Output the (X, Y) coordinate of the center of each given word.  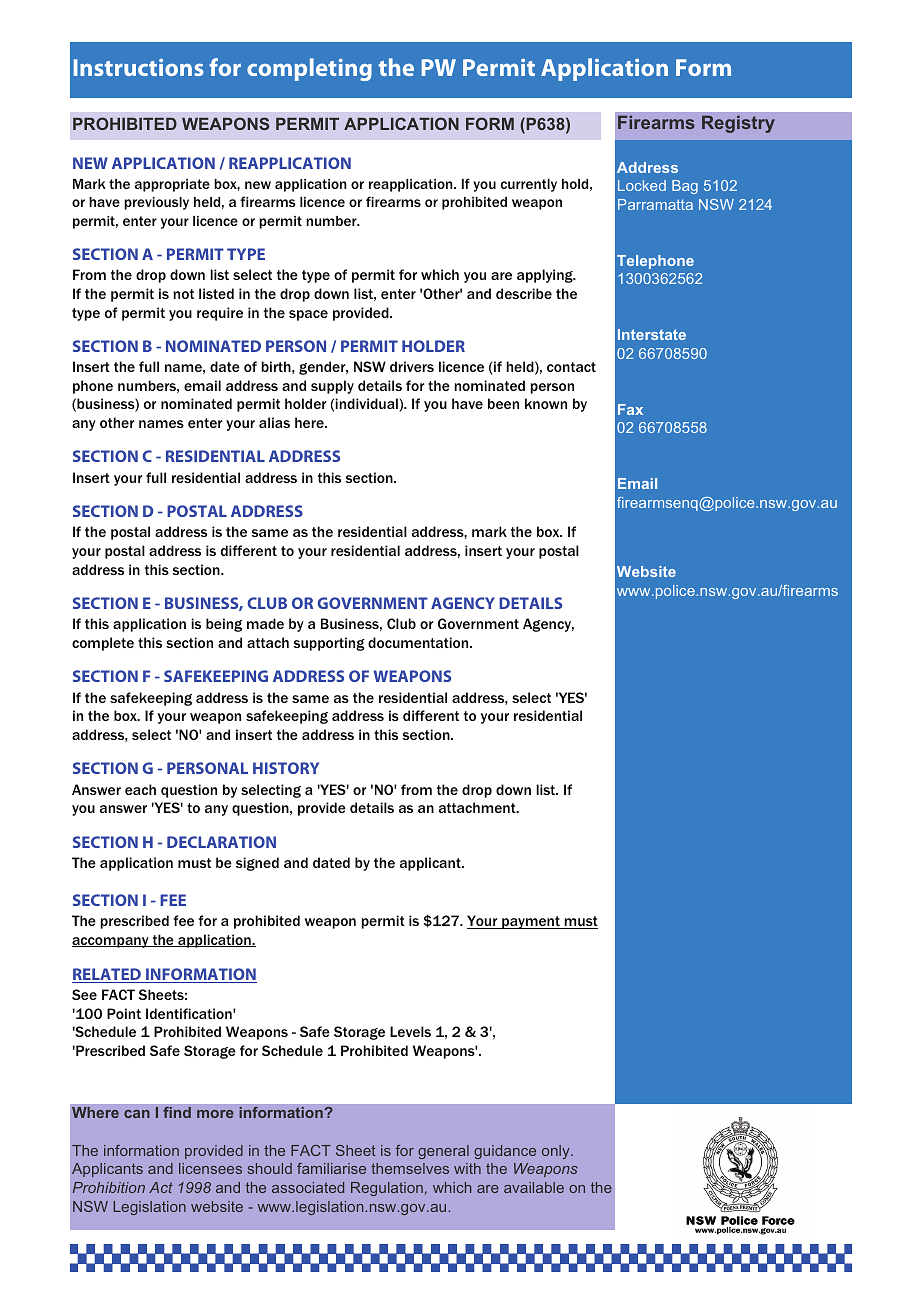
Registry (738, 124)
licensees (210, 1168)
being (224, 625)
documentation (419, 642)
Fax (630, 409)
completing (309, 69)
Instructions (139, 67)
